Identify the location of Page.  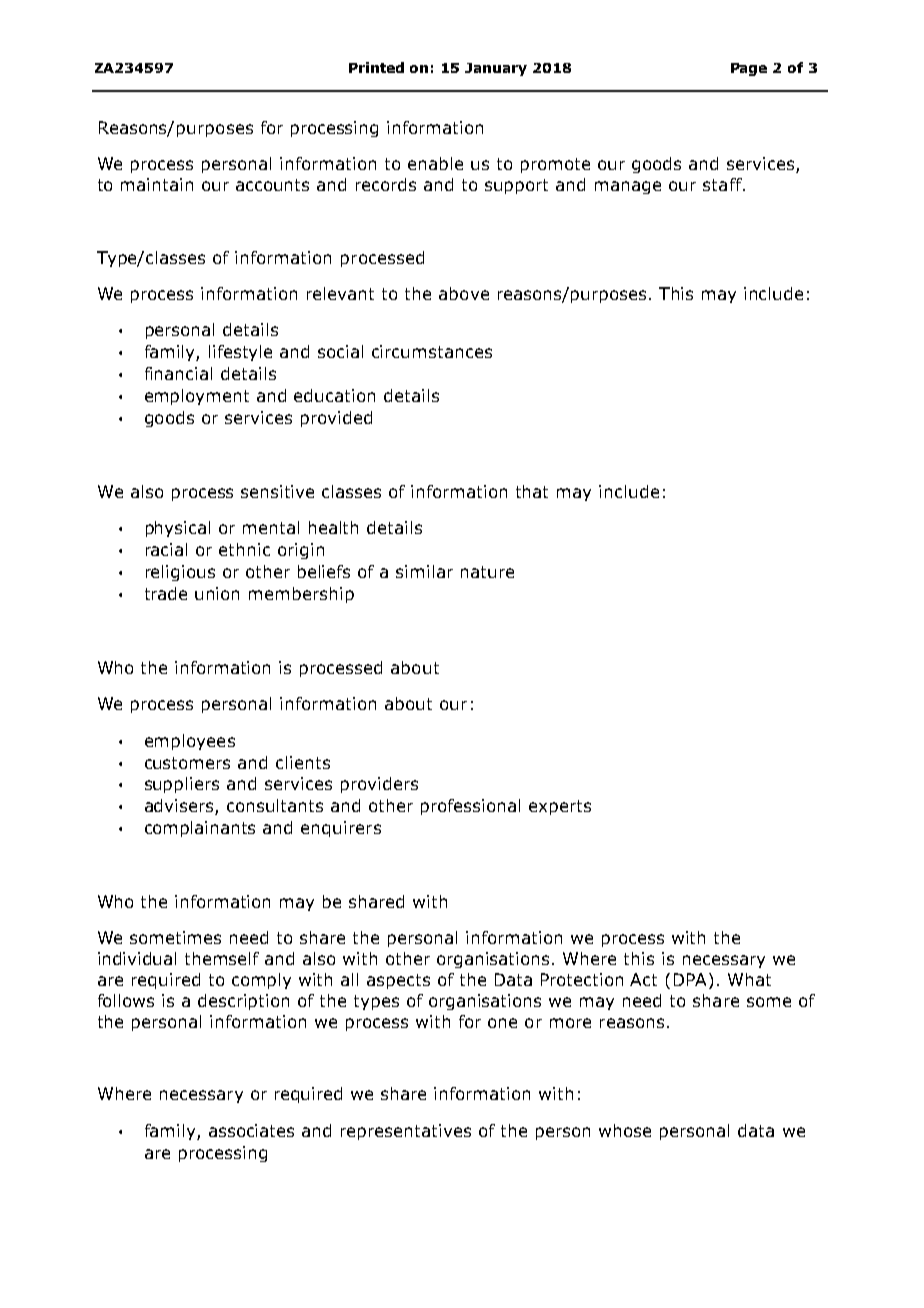
(749, 69).
